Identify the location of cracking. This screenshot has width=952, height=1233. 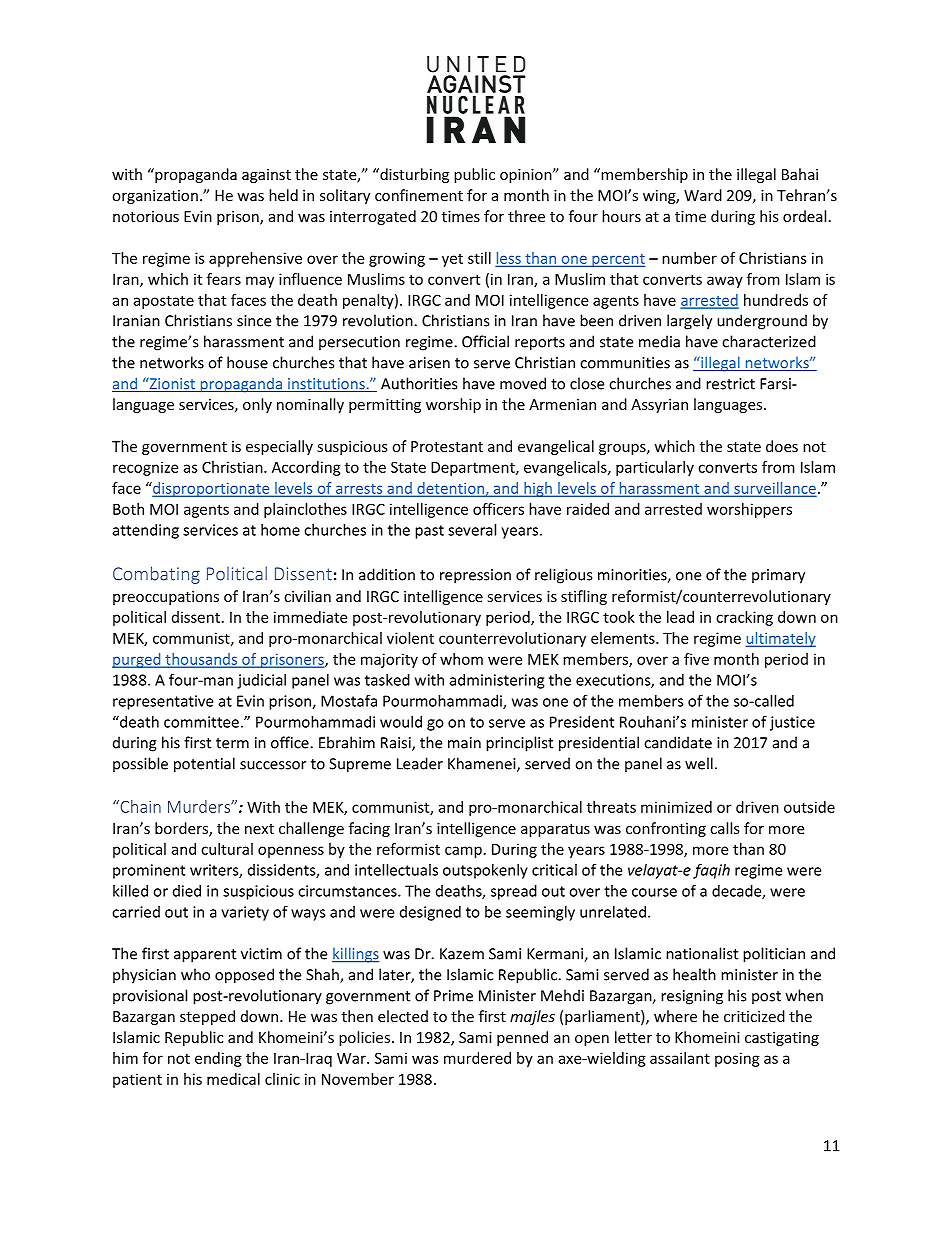
(744, 618).
